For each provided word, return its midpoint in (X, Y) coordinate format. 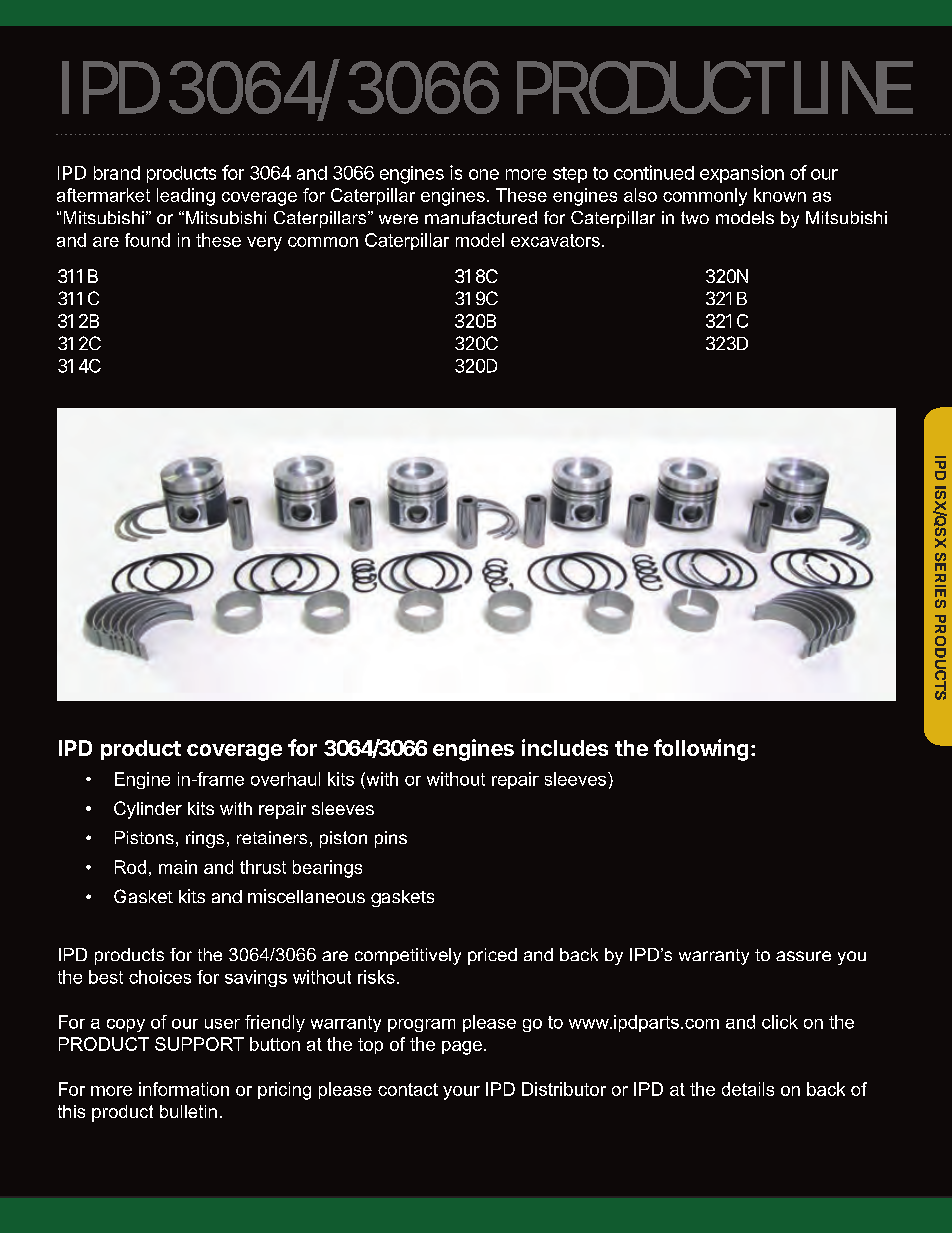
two (695, 217)
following (701, 750)
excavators (555, 240)
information (184, 1089)
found (147, 240)
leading (186, 197)
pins (391, 839)
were (398, 219)
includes (565, 747)
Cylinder (148, 810)
